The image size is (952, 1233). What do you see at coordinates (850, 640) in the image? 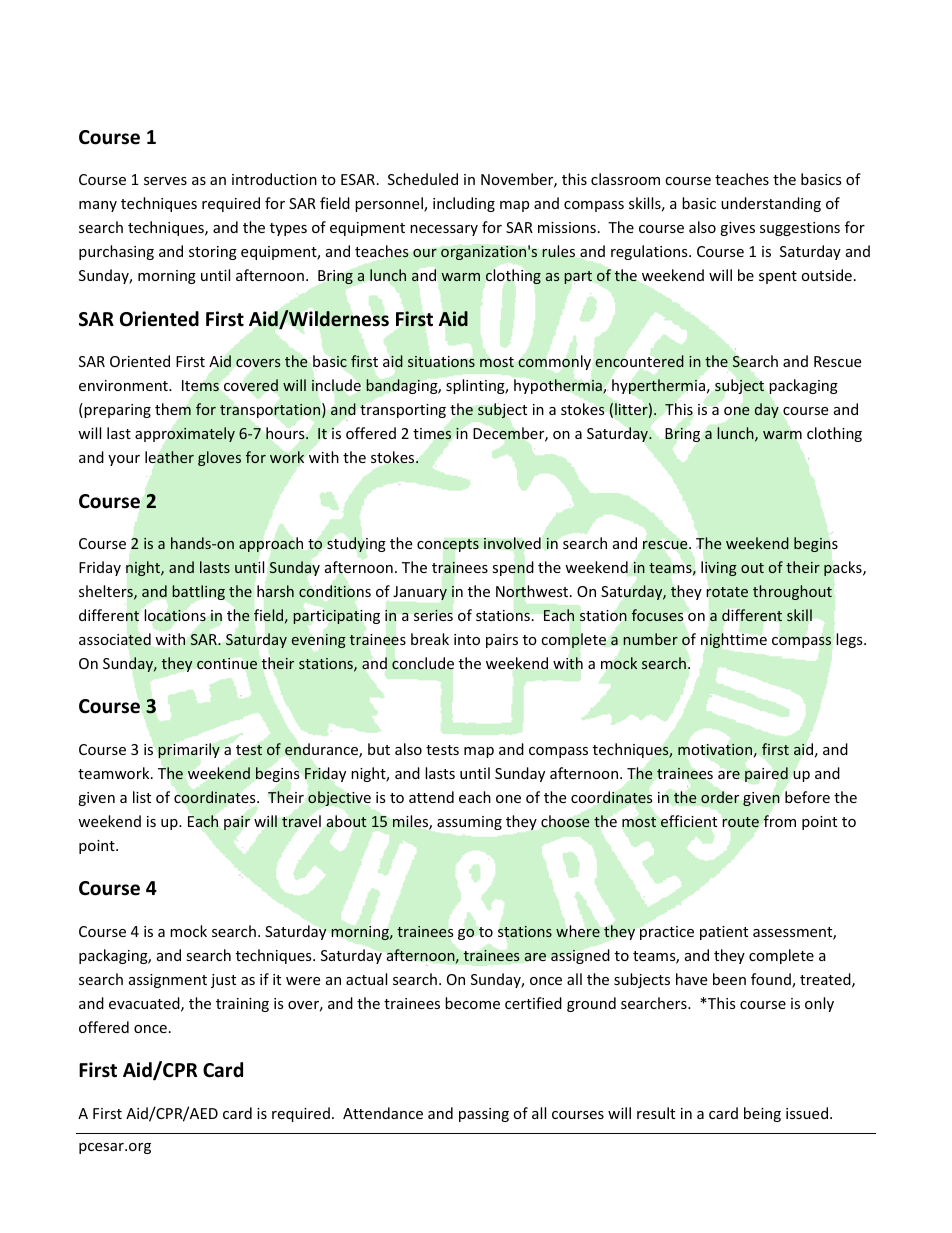
I see `legs` at bounding box center [850, 640].
